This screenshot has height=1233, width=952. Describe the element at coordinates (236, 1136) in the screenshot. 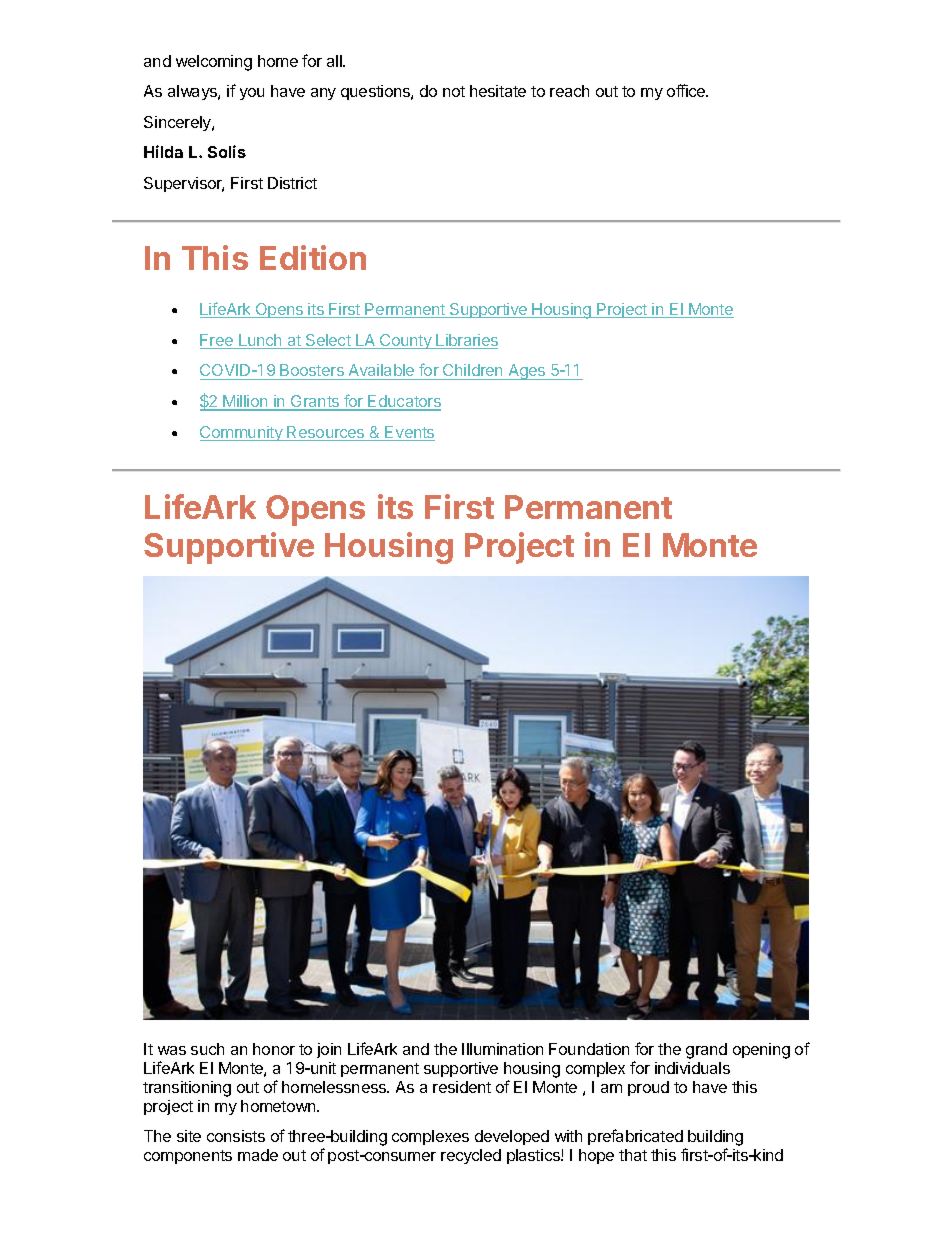

I see `consists` at that location.
